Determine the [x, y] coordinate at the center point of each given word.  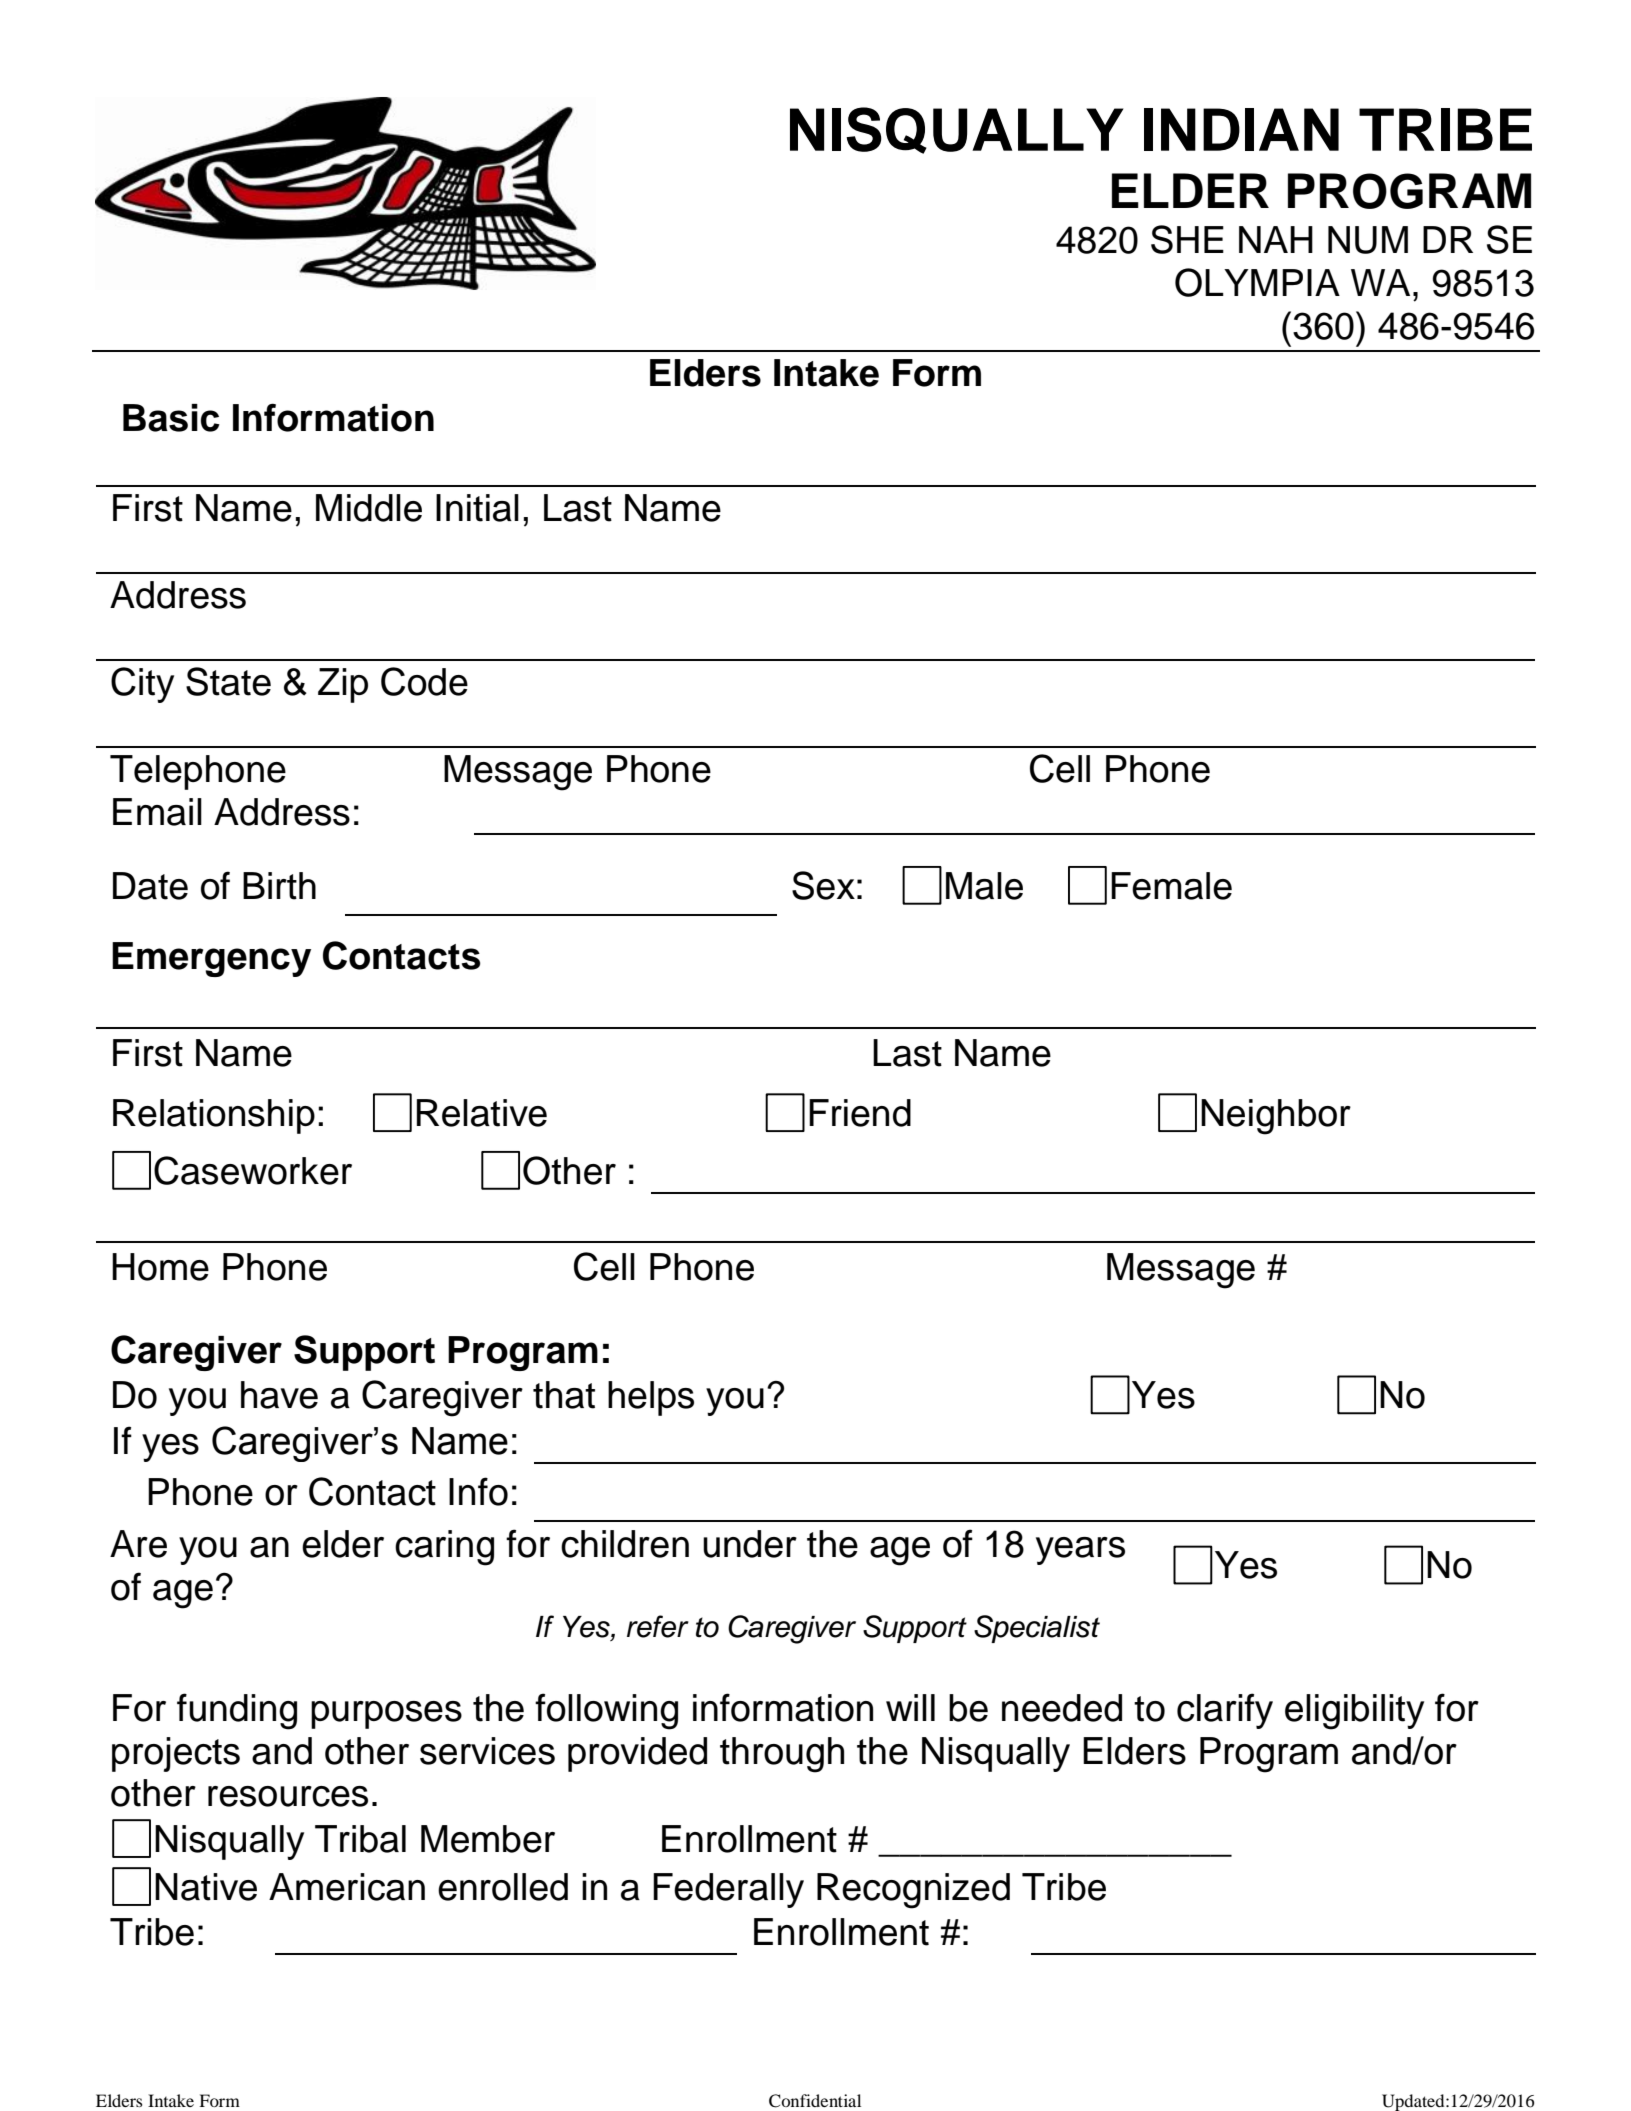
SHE [1187, 239]
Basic [171, 418]
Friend [860, 1113]
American [347, 1887]
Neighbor [1276, 1117]
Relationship [214, 1116]
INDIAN [1241, 129]
